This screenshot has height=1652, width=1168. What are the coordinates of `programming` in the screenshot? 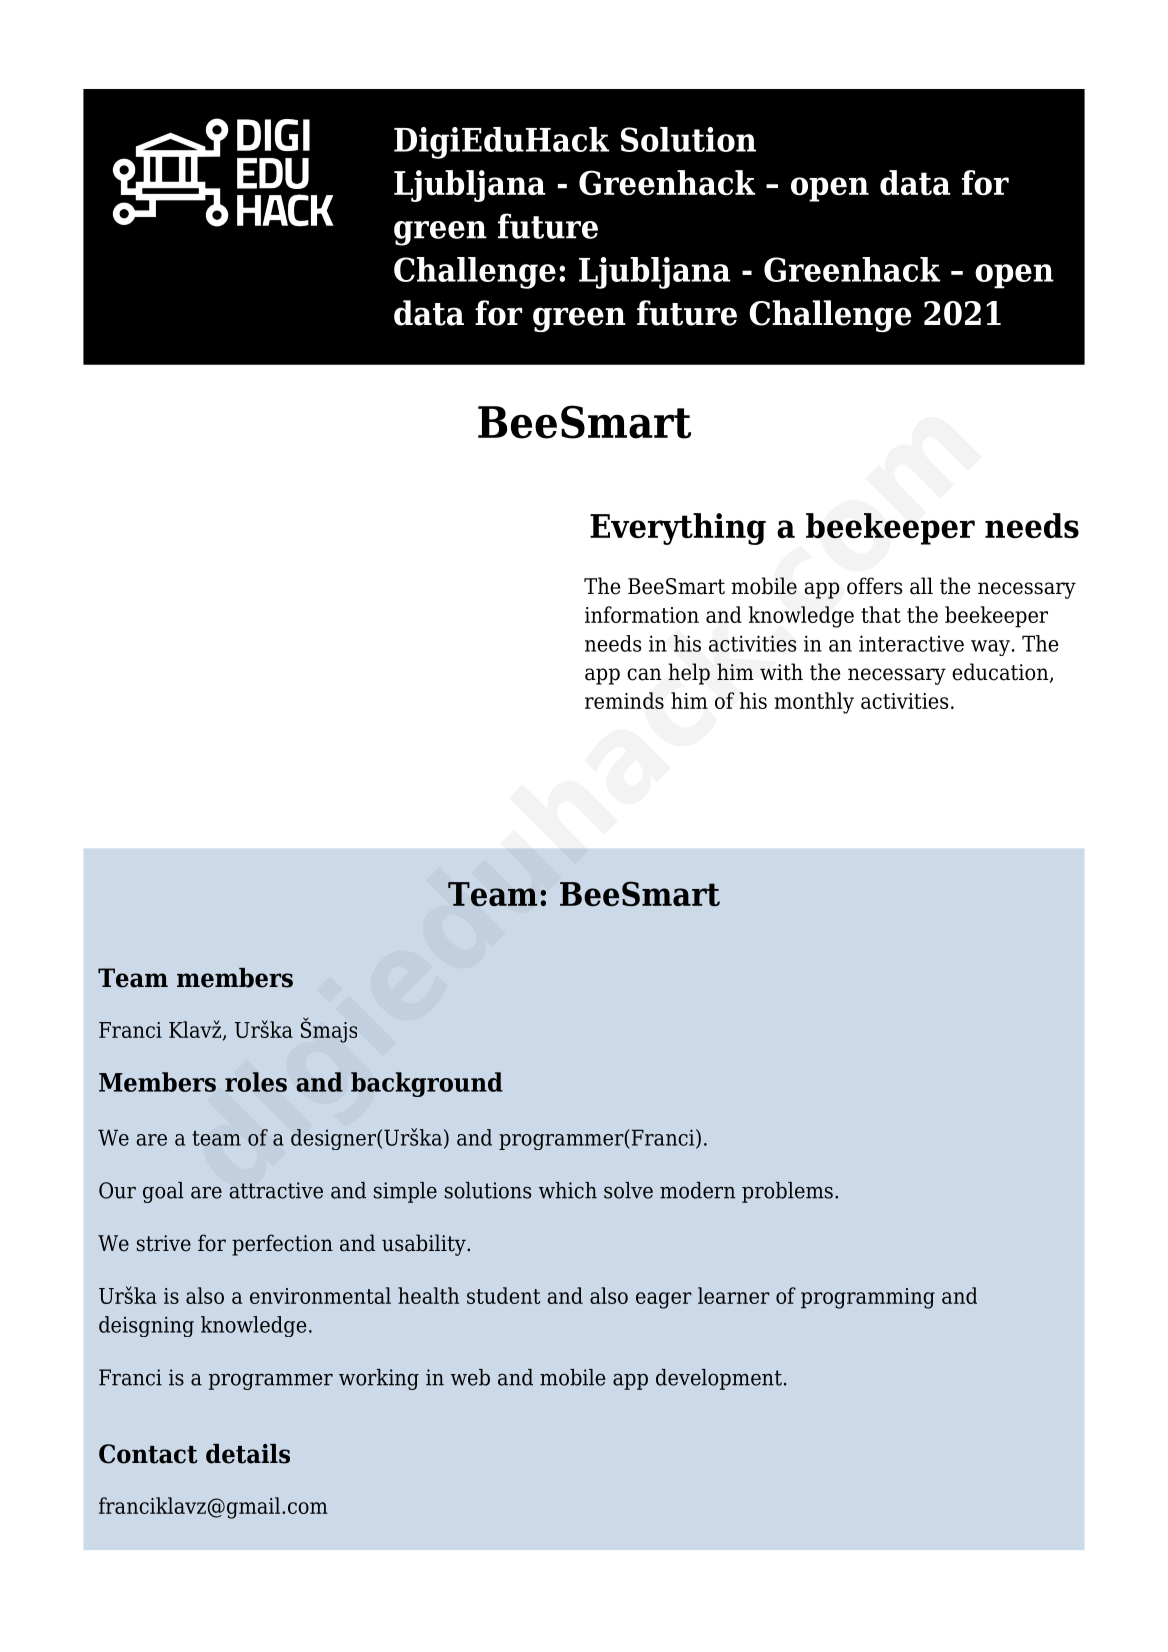 It's located at (868, 1298).
